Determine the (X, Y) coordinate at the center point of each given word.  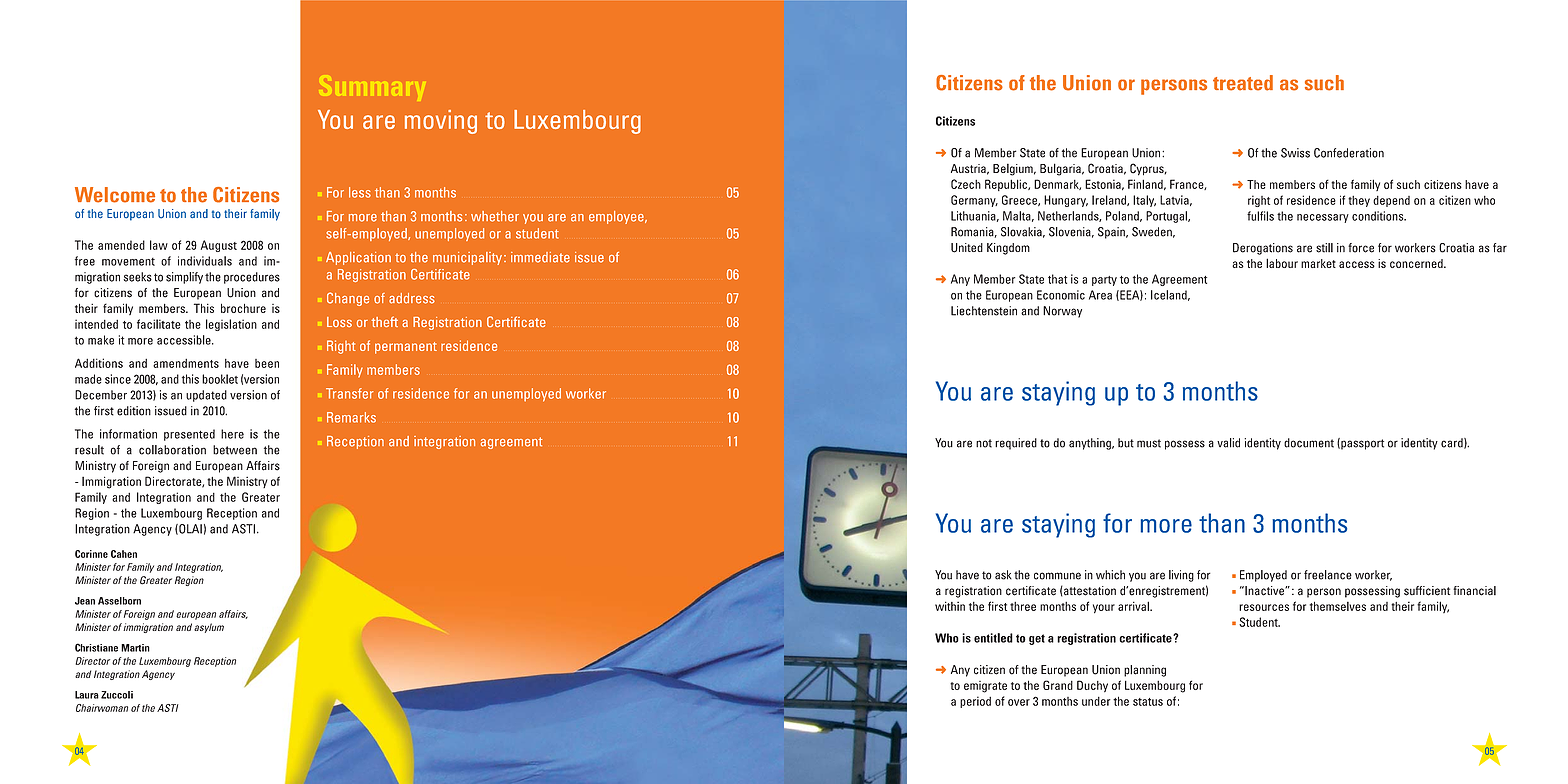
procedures (252, 278)
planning (1145, 671)
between (235, 450)
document (1309, 443)
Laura (87, 695)
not (984, 443)
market (1318, 263)
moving (441, 122)
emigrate (985, 687)
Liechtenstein (984, 311)
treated (1243, 83)
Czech (966, 184)
